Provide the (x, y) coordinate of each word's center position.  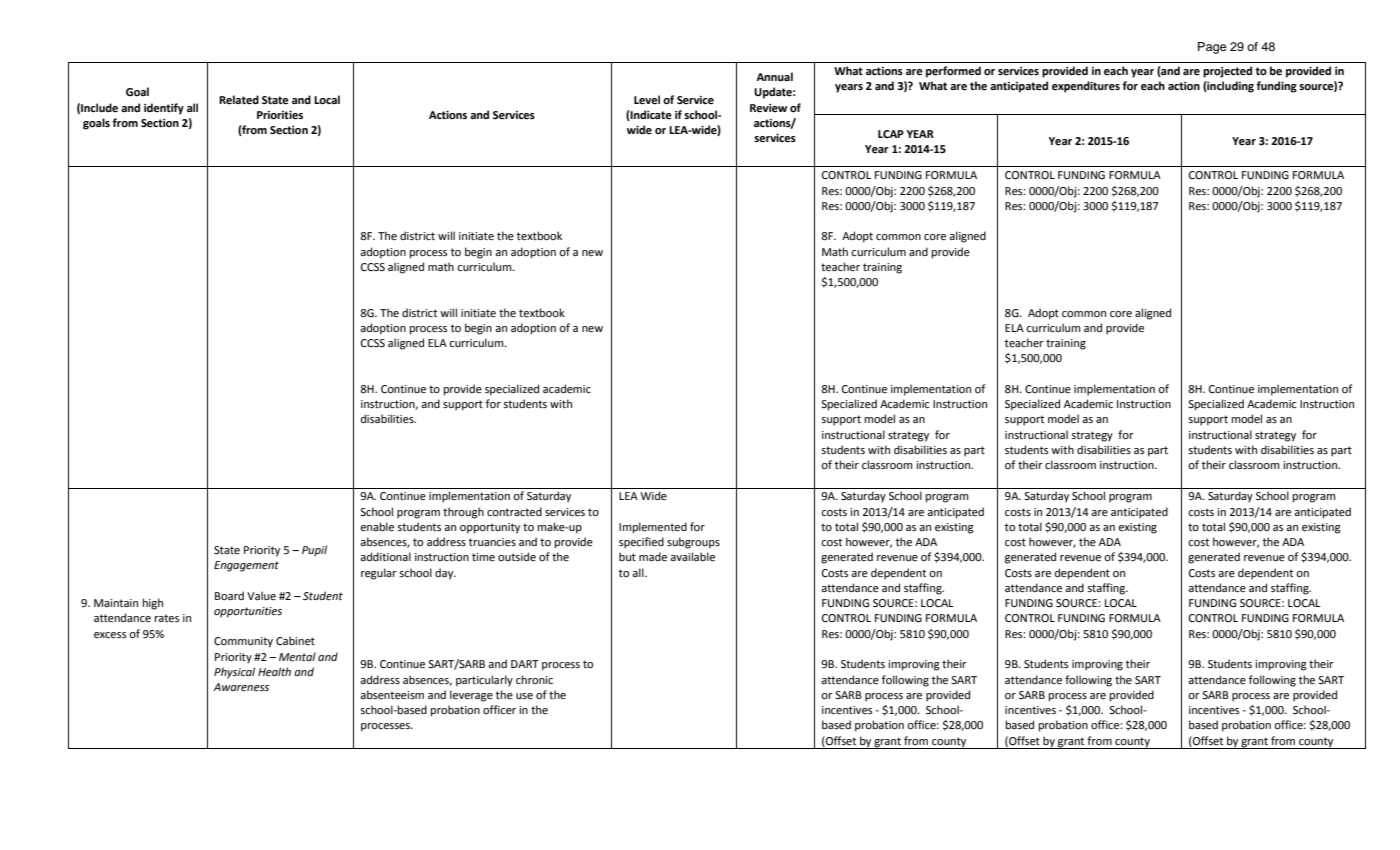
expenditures (1086, 87)
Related (239, 100)
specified (641, 543)
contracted (514, 512)
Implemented (653, 528)
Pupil (314, 551)
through (463, 513)
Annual (774, 76)
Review (768, 108)
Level (647, 100)
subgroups (693, 543)
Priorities (280, 115)
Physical (234, 673)
